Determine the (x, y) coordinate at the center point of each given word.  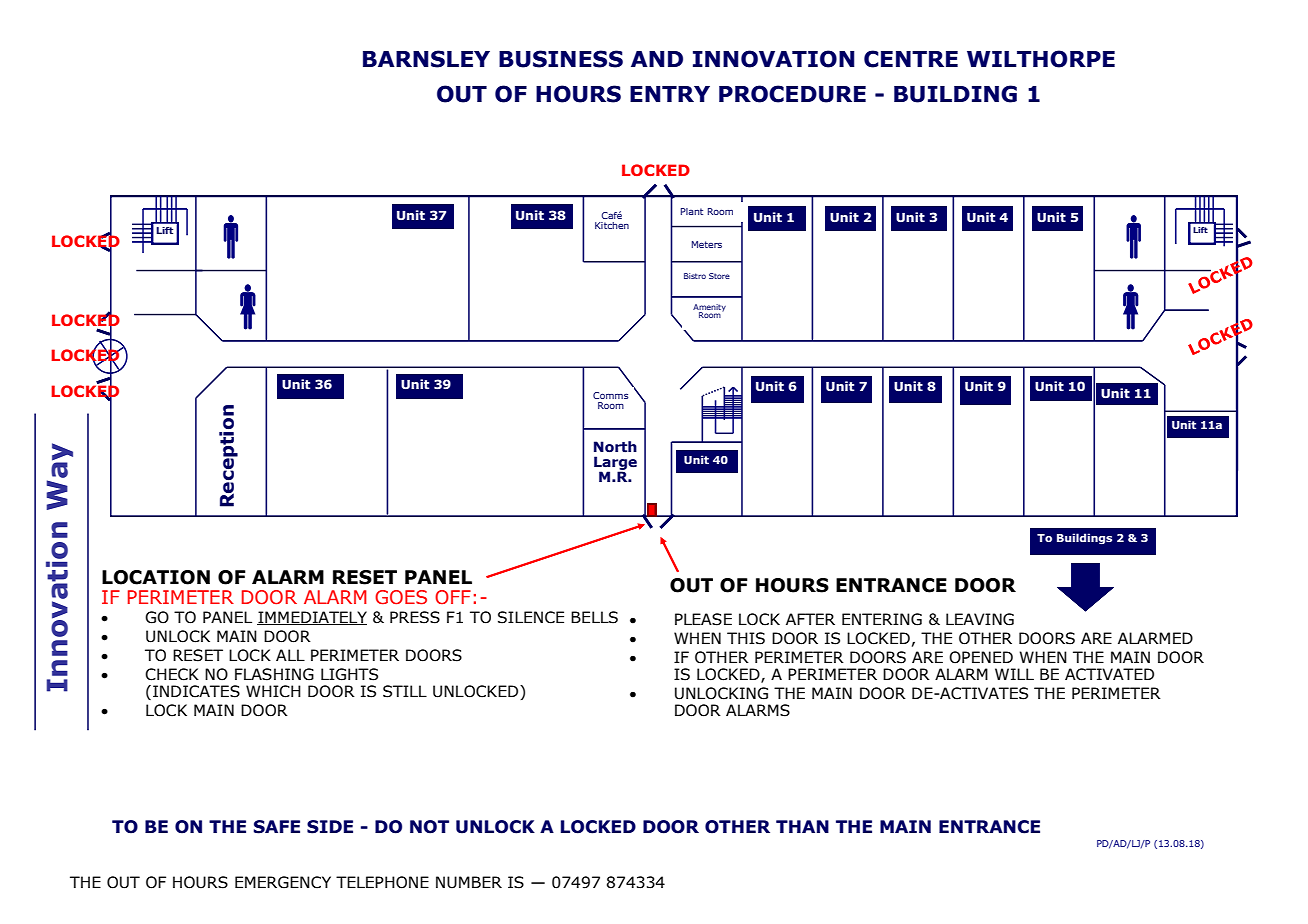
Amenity (709, 309)
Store (719, 276)
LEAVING (980, 619)
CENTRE (911, 59)
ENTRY (670, 94)
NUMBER (469, 882)
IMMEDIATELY (312, 618)
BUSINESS (561, 59)
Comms (610, 395)
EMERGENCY (283, 882)
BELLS (594, 617)
